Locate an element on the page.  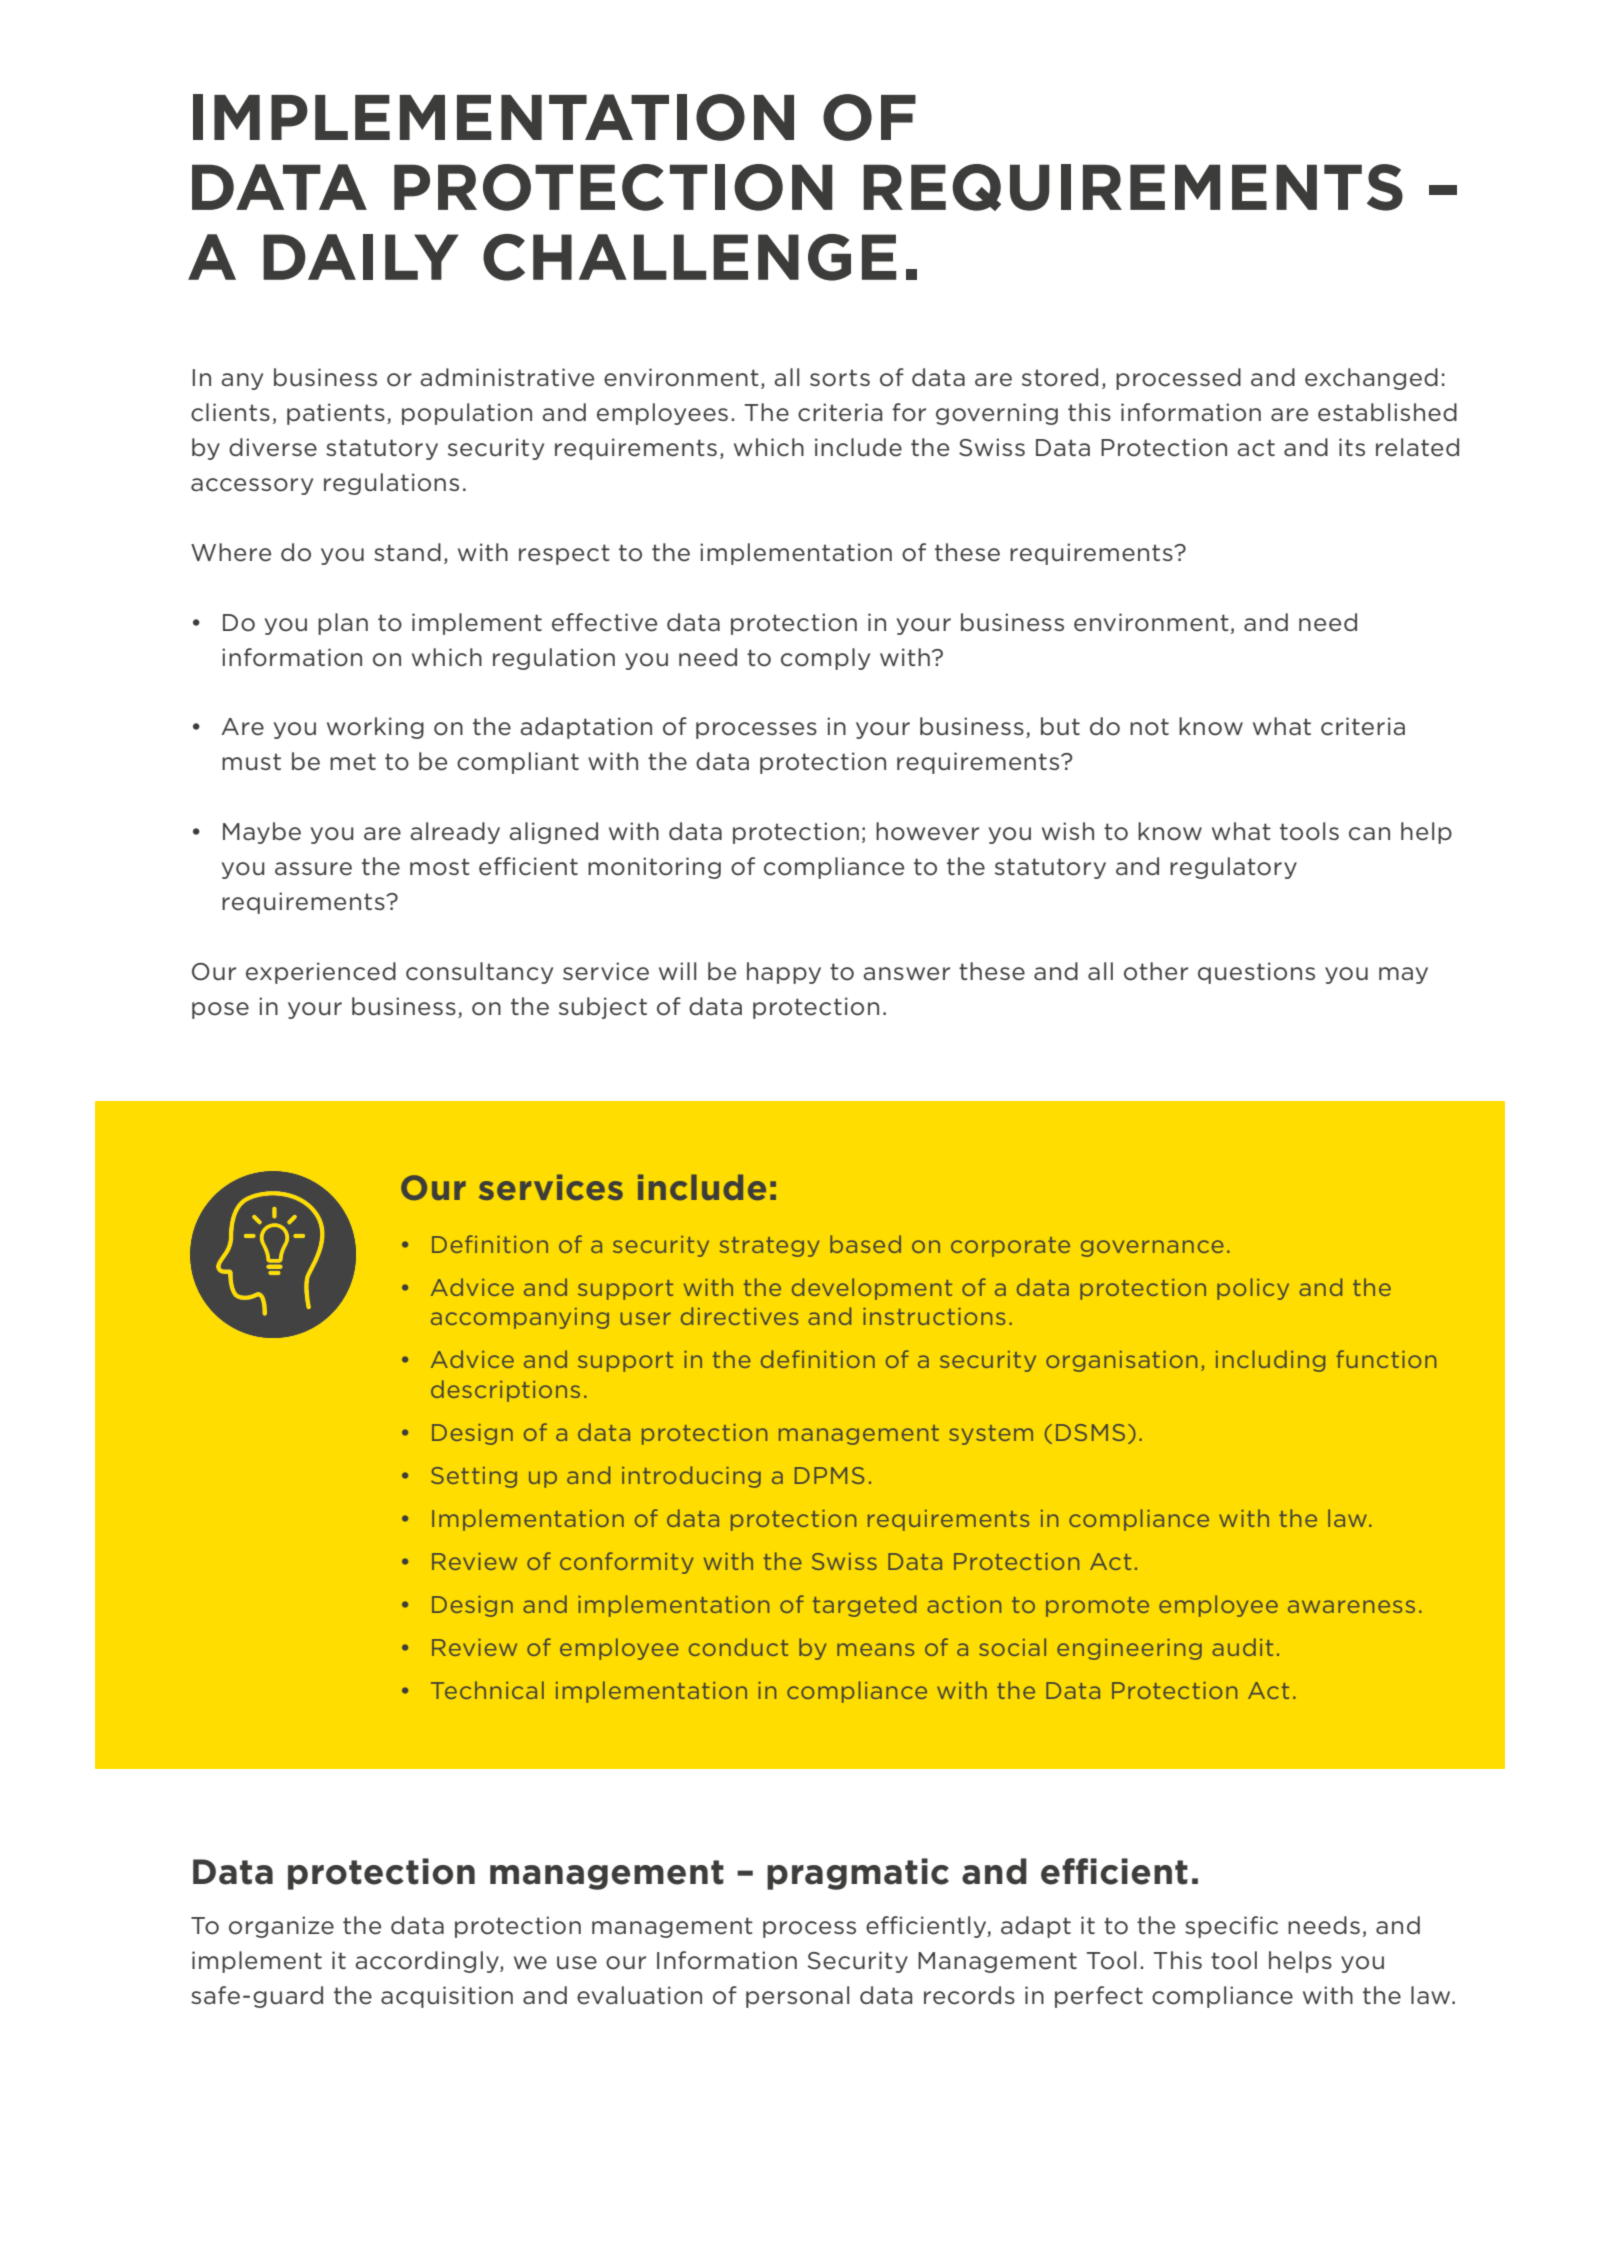
sorts is located at coordinates (840, 378).
